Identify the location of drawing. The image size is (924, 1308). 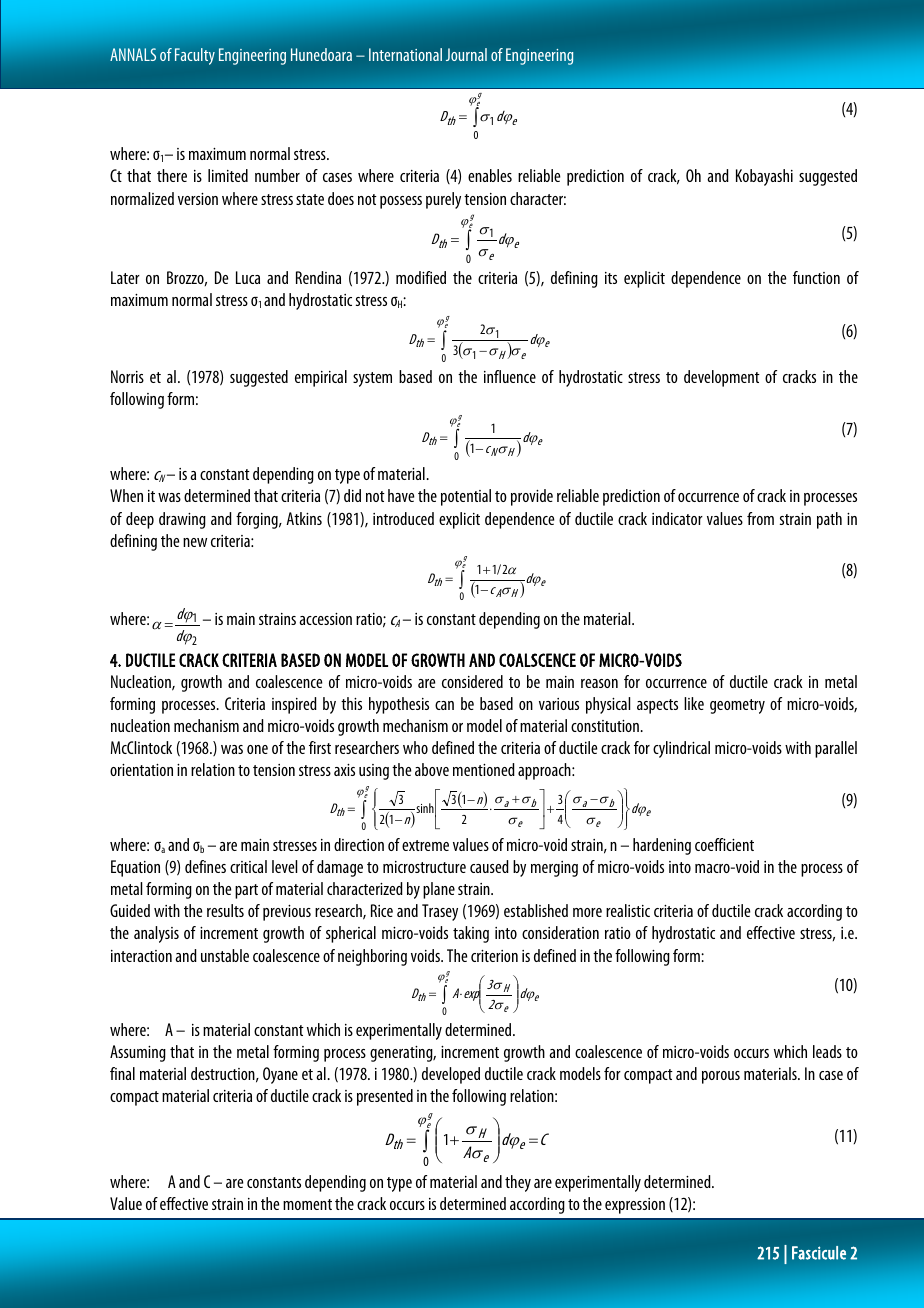
(182, 520).
